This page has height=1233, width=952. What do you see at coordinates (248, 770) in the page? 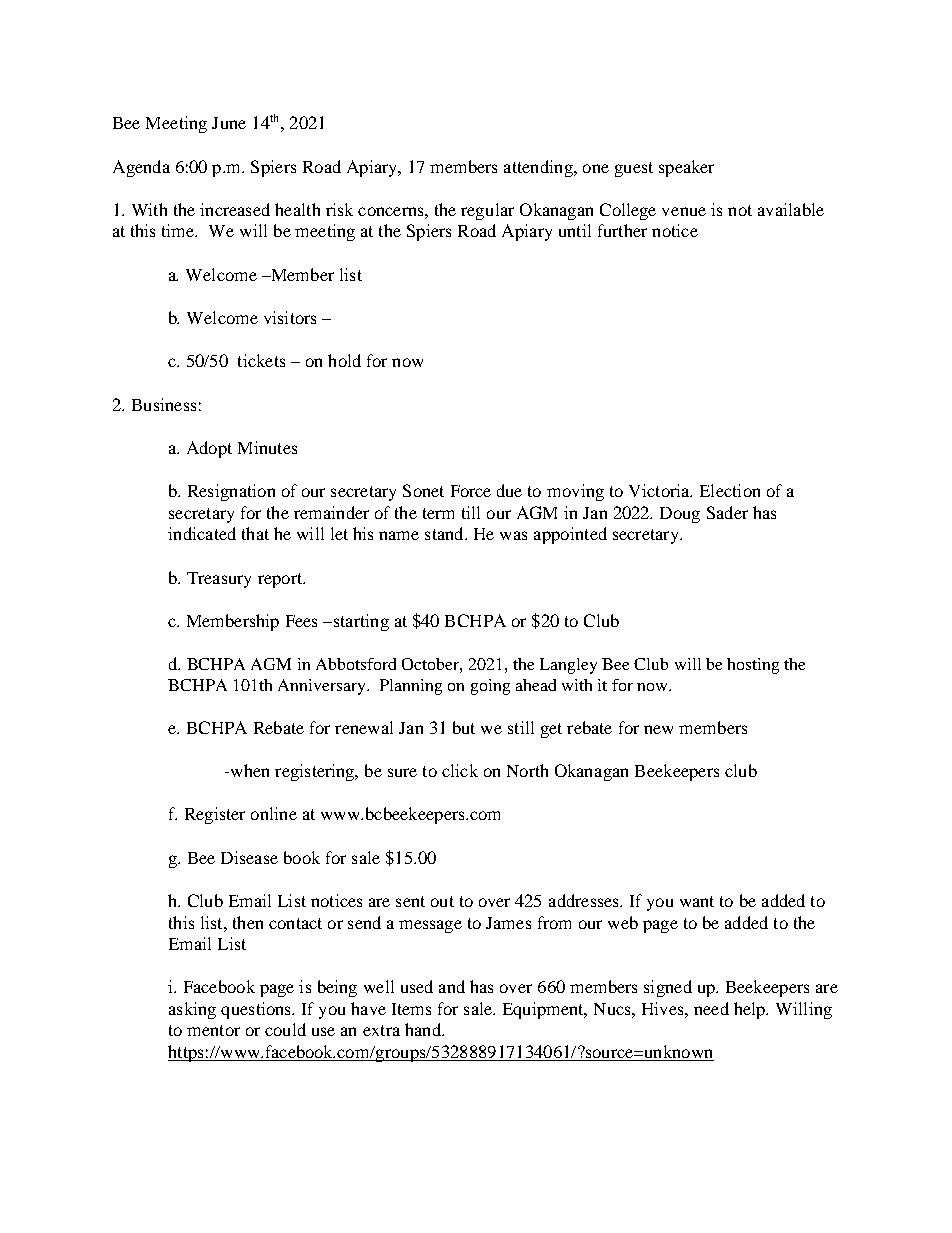
I see `when` at bounding box center [248, 770].
